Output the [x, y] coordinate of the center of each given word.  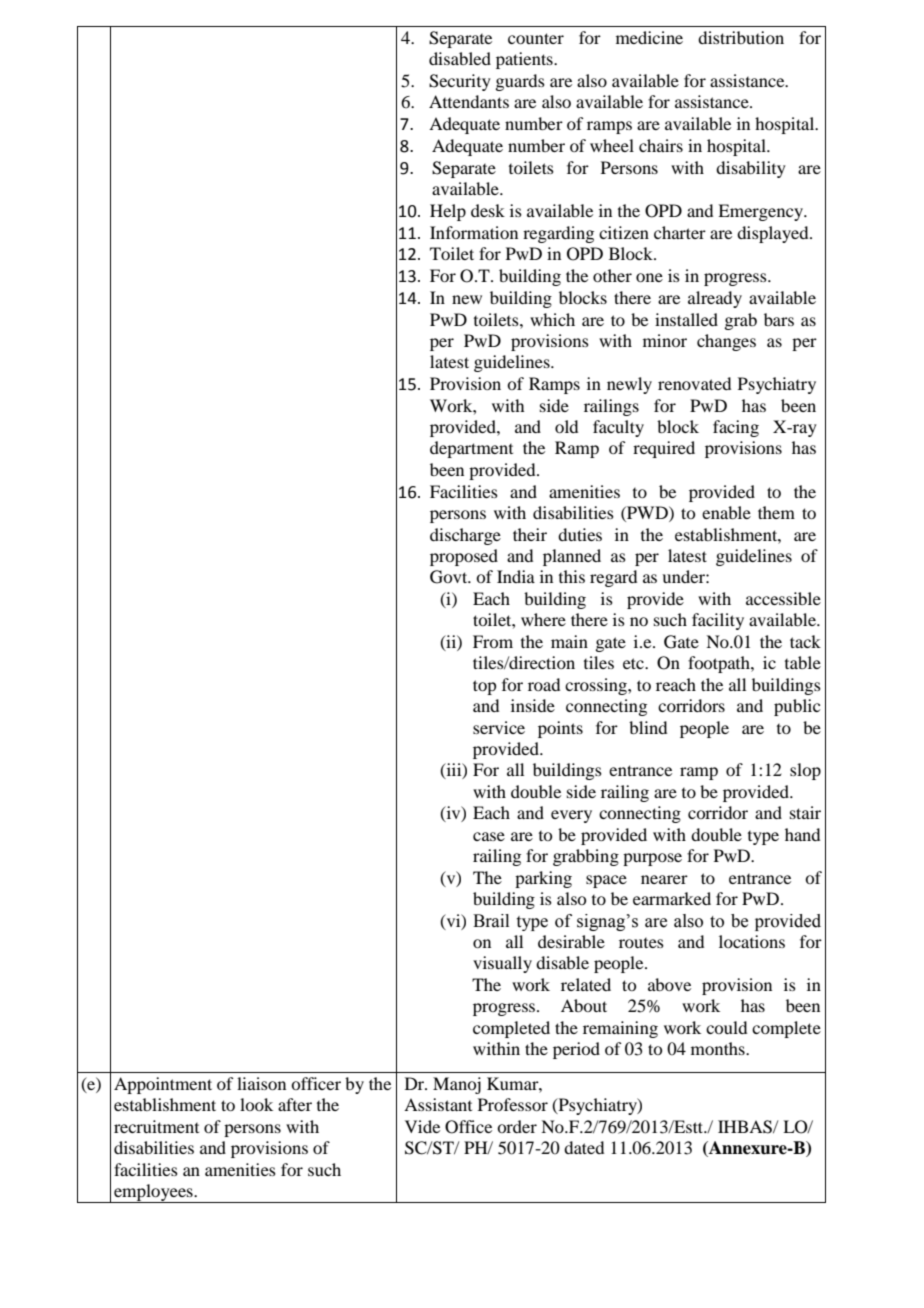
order [517, 1126]
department [471, 449]
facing [736, 428]
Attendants [469, 101]
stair [805, 812]
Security [460, 82]
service [499, 727]
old [566, 426]
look [256, 1104]
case [489, 836]
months [719, 1048]
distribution [741, 37]
